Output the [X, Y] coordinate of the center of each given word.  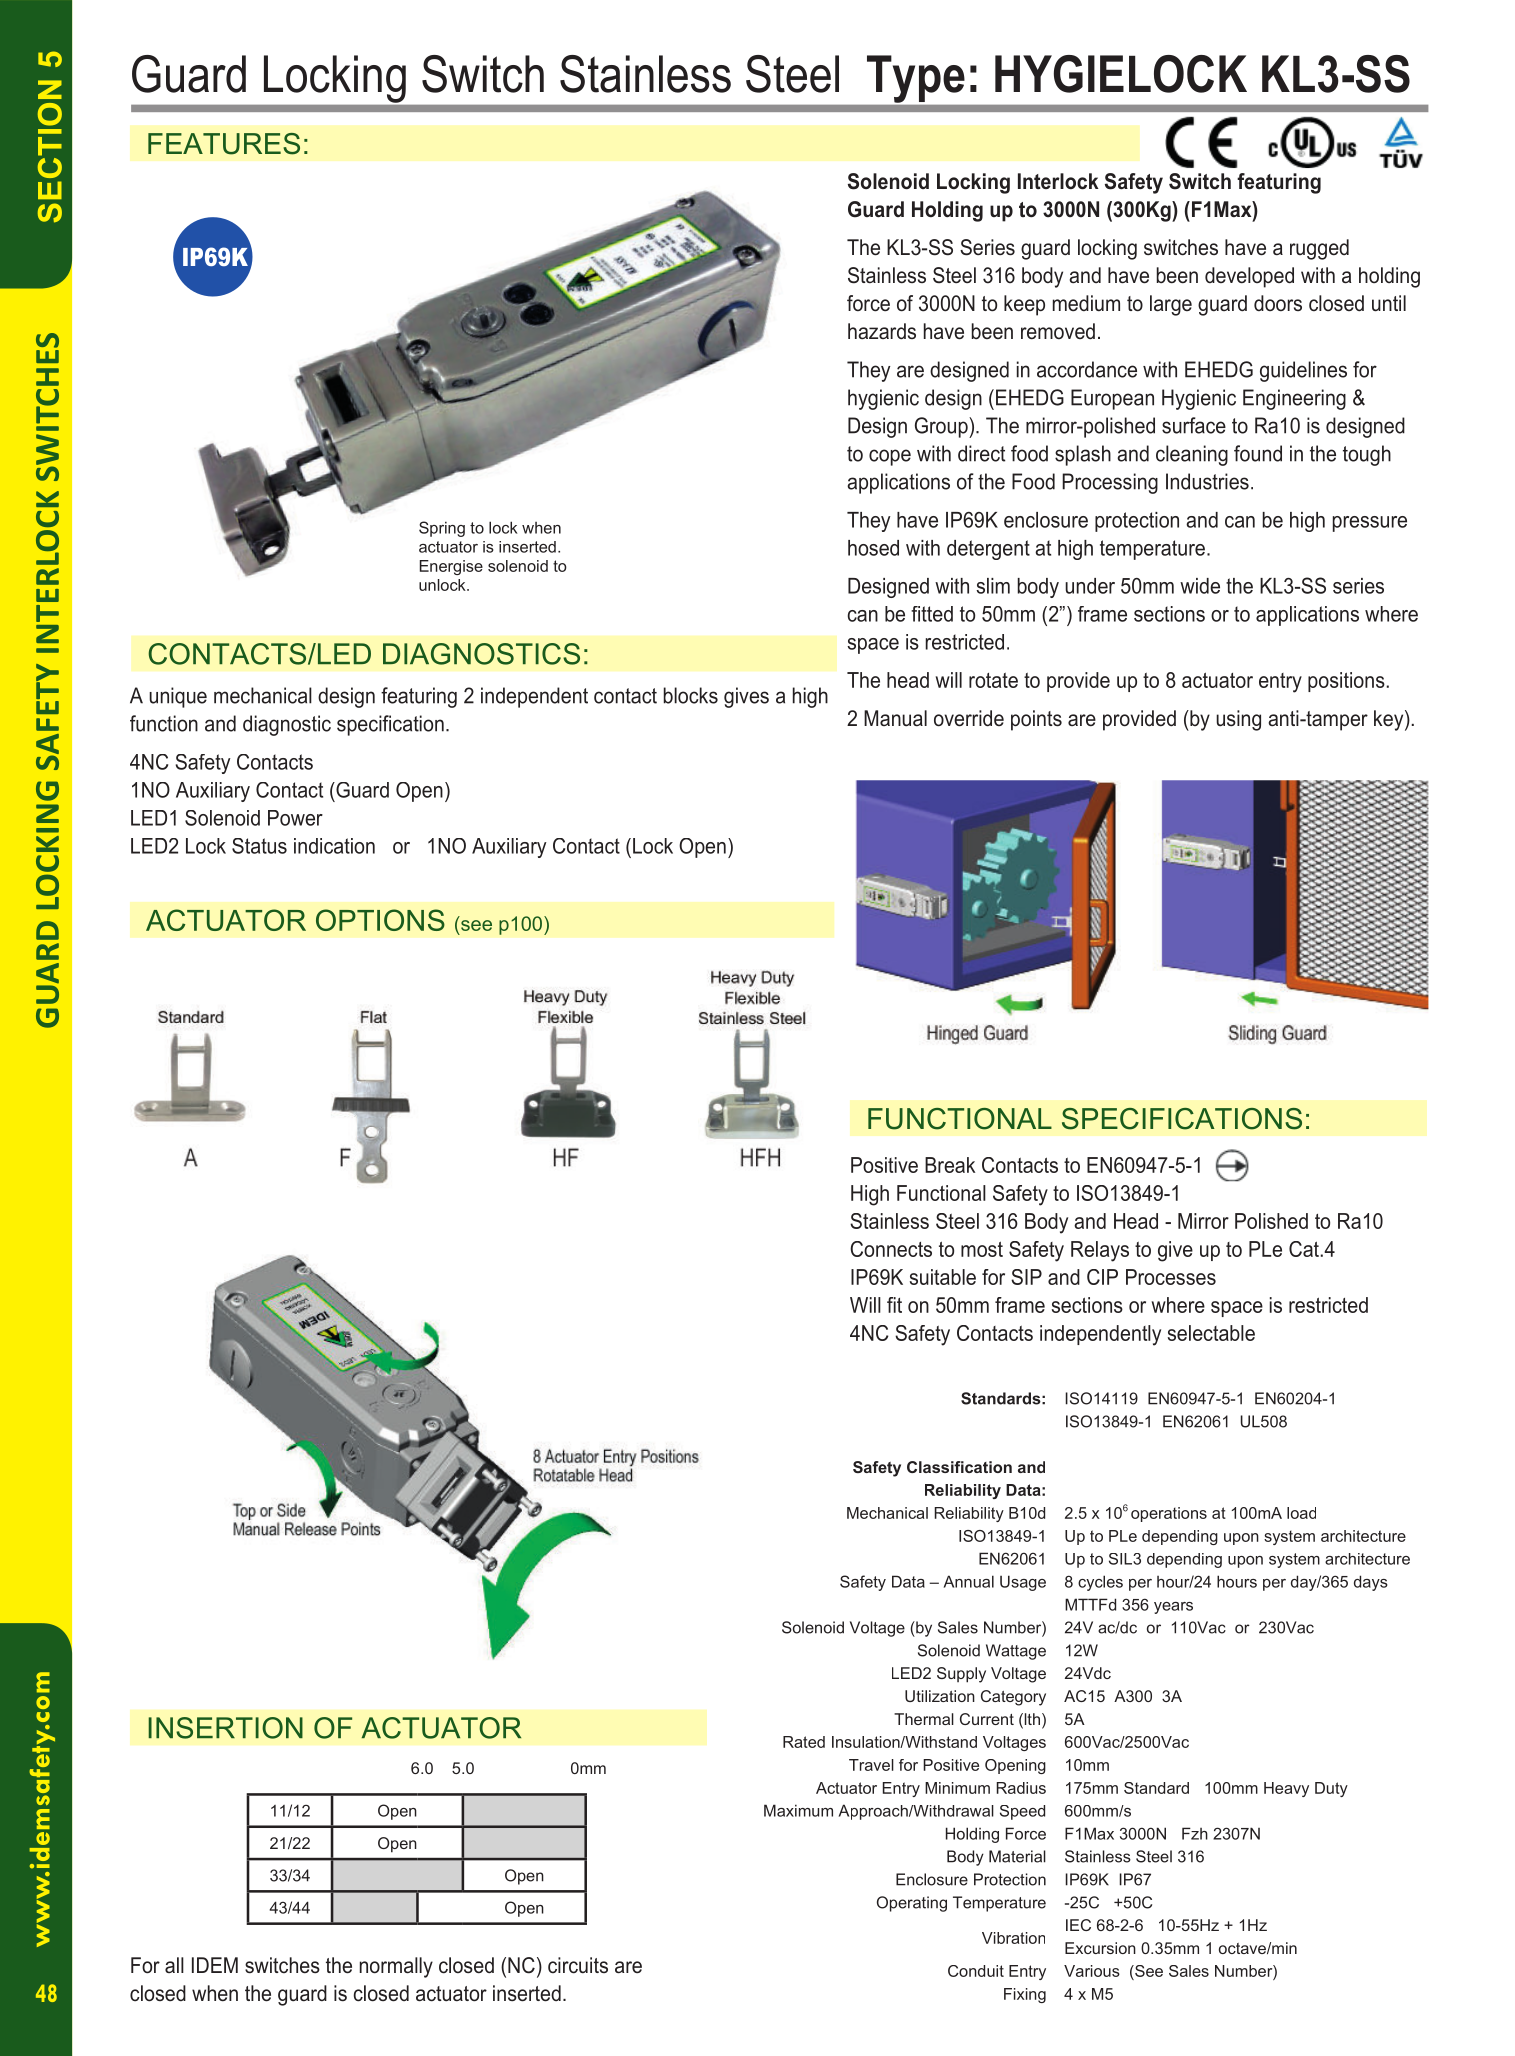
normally [396, 1967]
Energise [451, 567]
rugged [1319, 249]
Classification [959, 1467]
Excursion [1100, 1948]
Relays [1100, 1251]
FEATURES [224, 144]
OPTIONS [380, 920]
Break [950, 1165]
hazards [882, 331]
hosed [873, 548]
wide [1200, 586]
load [1301, 1513]
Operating [912, 1904]
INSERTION [225, 1728]
